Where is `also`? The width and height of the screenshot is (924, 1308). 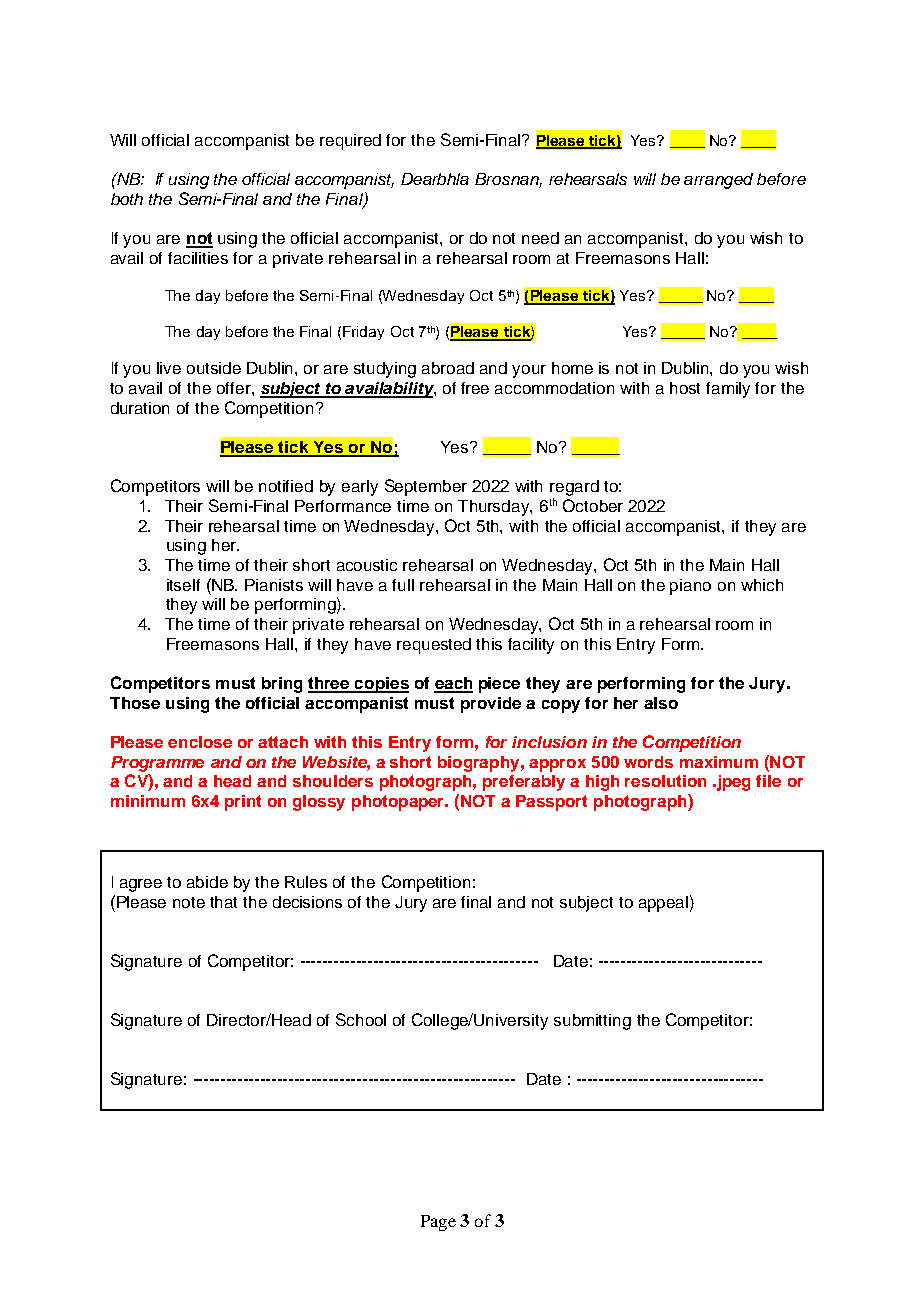
also is located at coordinates (661, 703).
